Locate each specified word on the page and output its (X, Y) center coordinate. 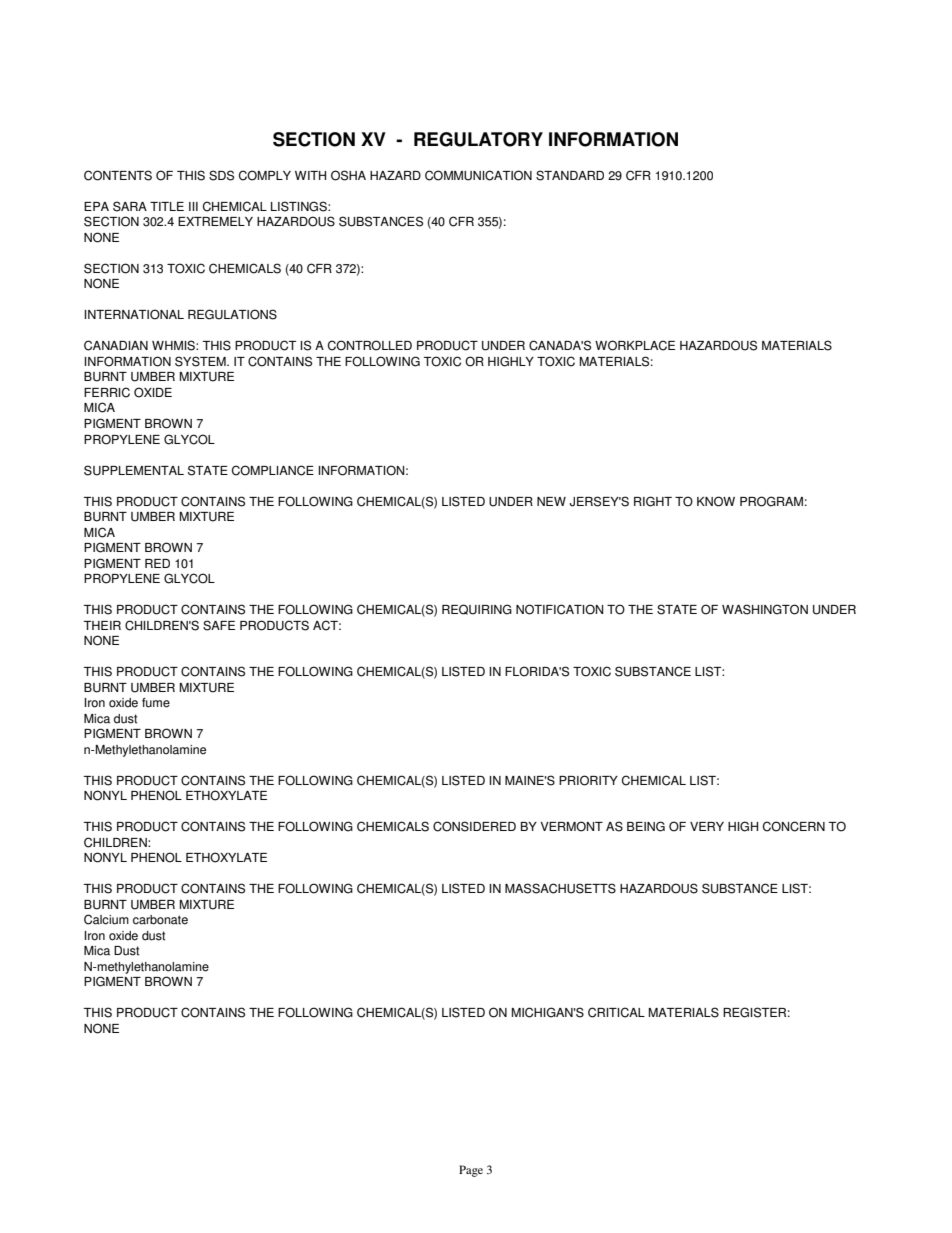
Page (471, 1171)
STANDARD (570, 175)
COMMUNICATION (478, 175)
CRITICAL (616, 1012)
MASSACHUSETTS (560, 888)
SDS (221, 175)
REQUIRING (477, 609)
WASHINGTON (765, 609)
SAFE (219, 625)
